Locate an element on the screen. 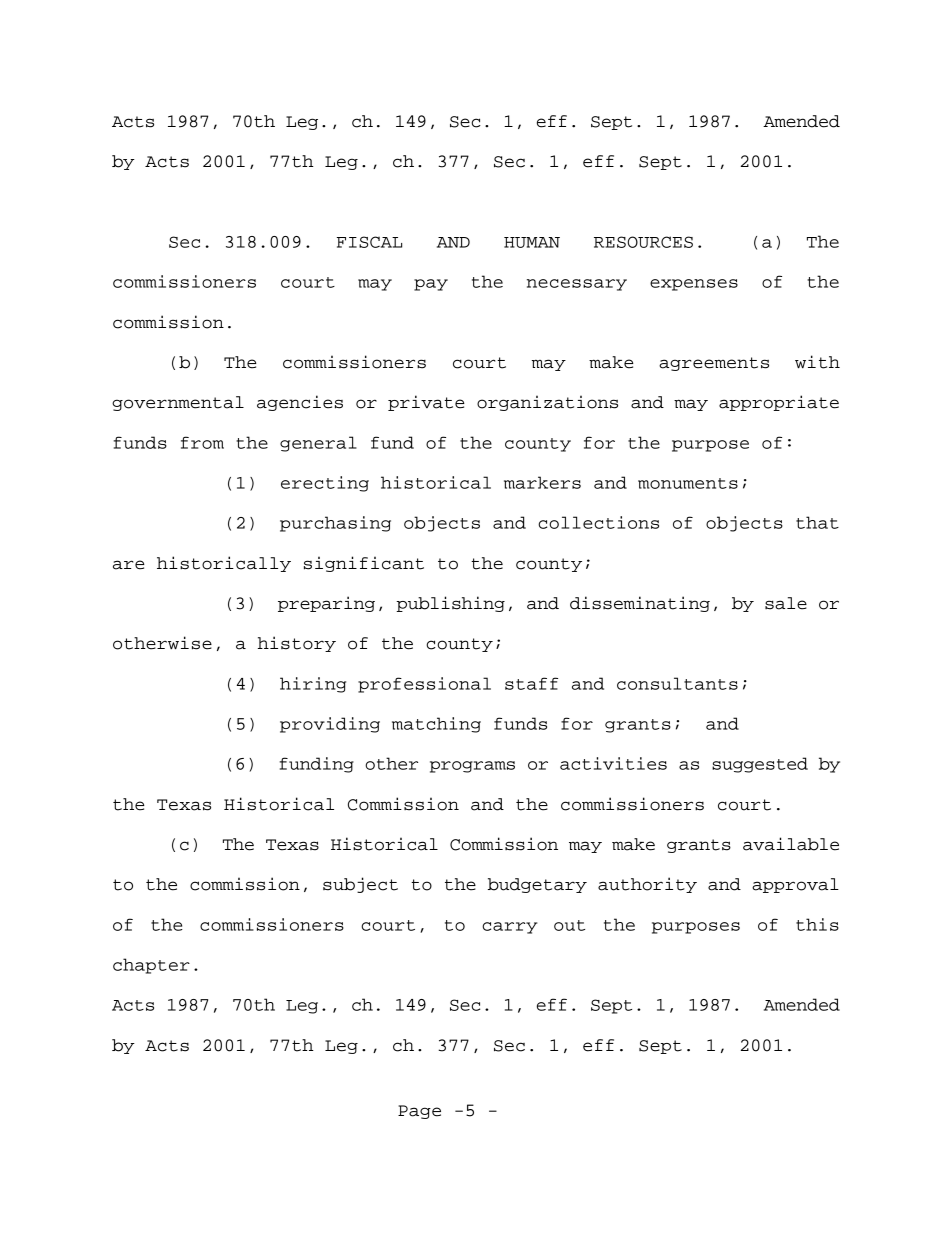 The image size is (952, 1233). expenses is located at coordinates (694, 285).
